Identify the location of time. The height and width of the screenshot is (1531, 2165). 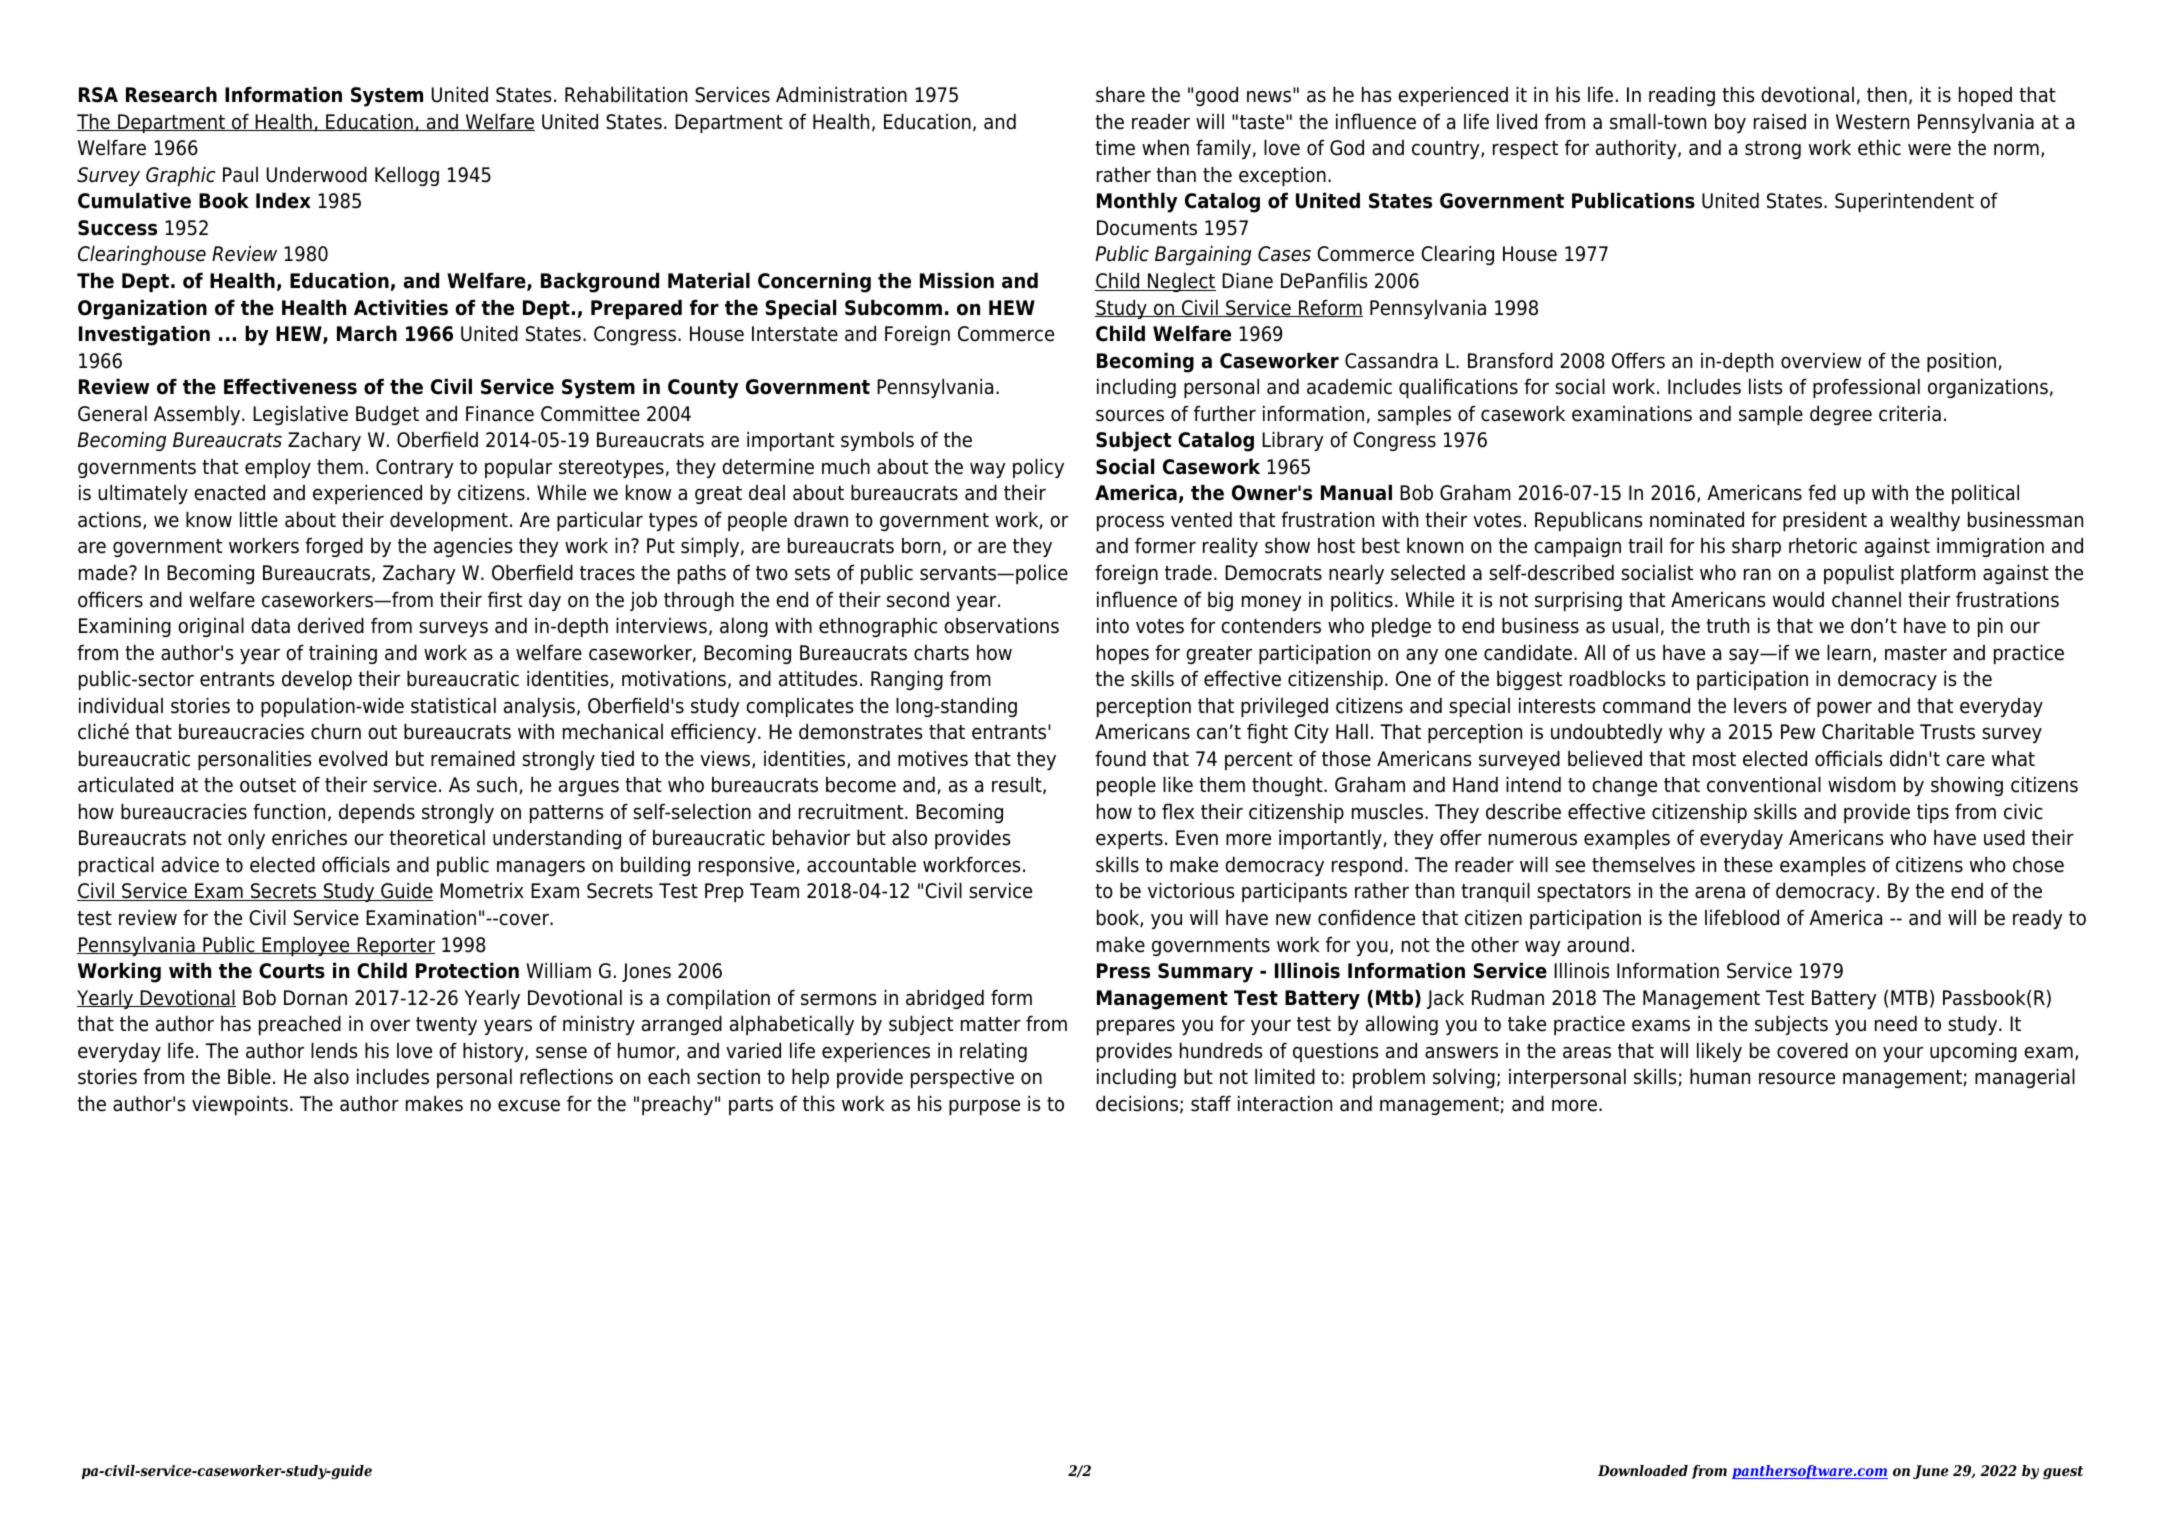
(1115, 147).
